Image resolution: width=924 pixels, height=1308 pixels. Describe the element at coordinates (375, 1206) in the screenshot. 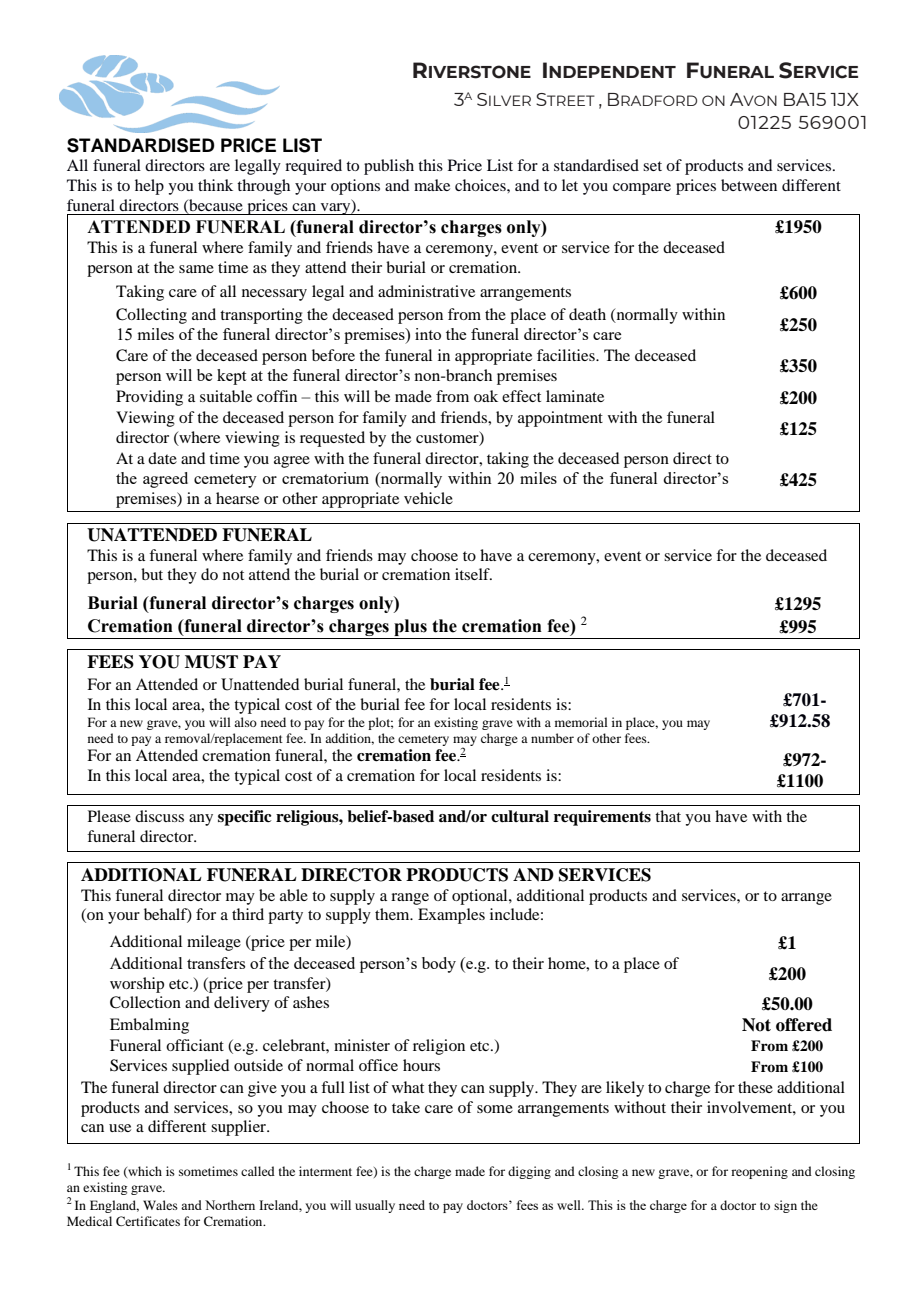

I see `usually` at that location.
